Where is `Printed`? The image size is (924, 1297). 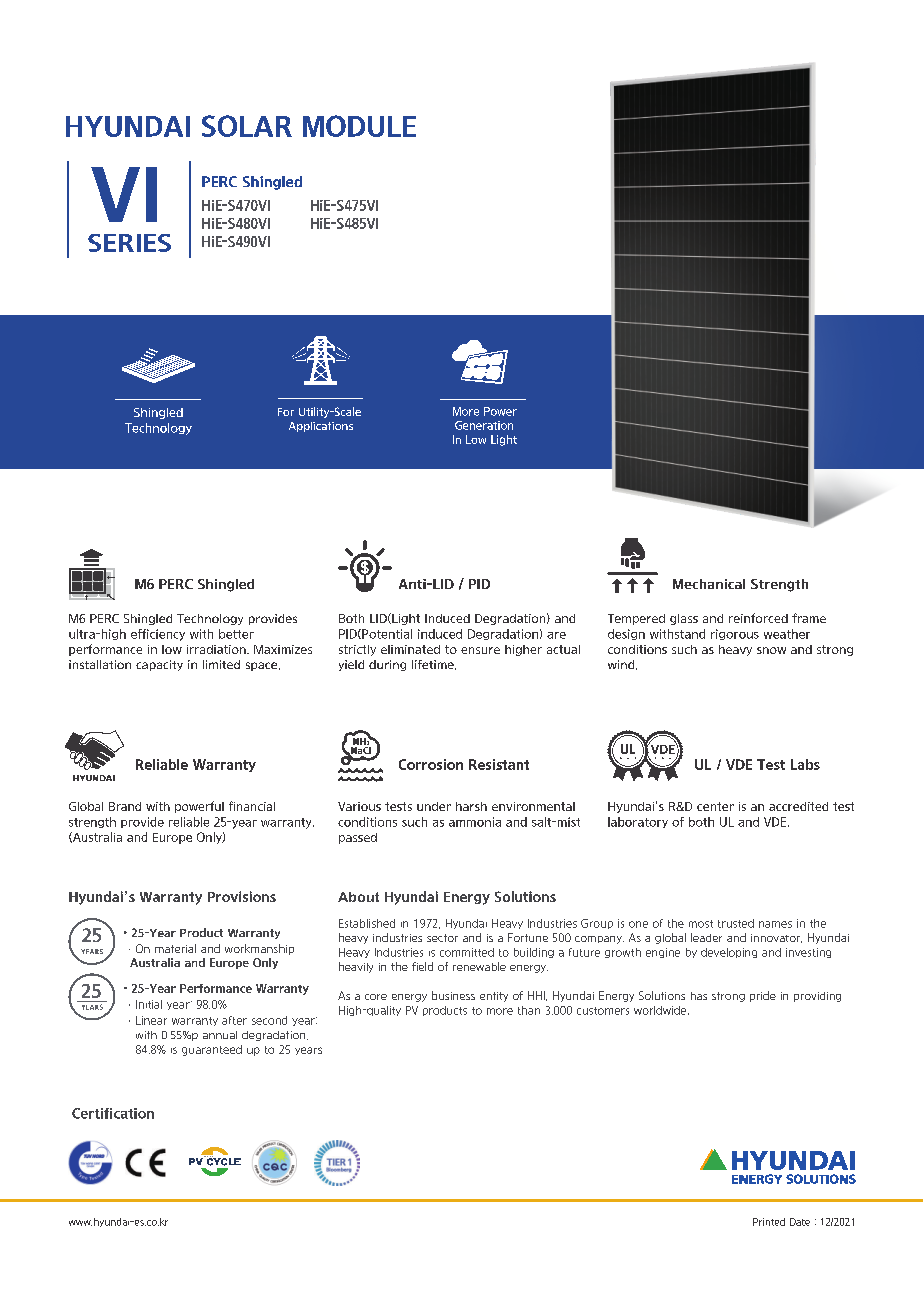 Printed is located at coordinates (769, 1222).
